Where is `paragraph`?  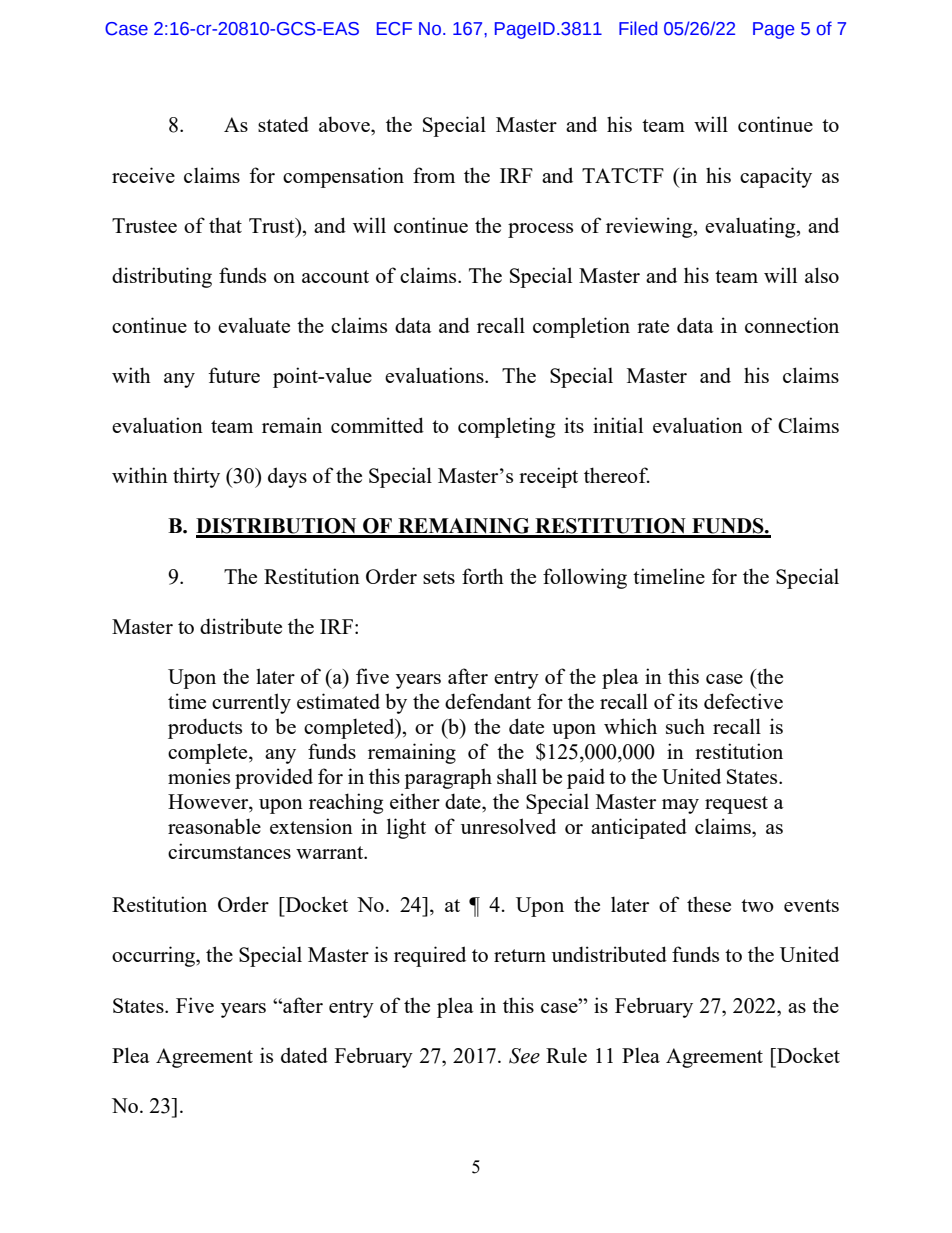
paragraph is located at coordinates (448, 778).
